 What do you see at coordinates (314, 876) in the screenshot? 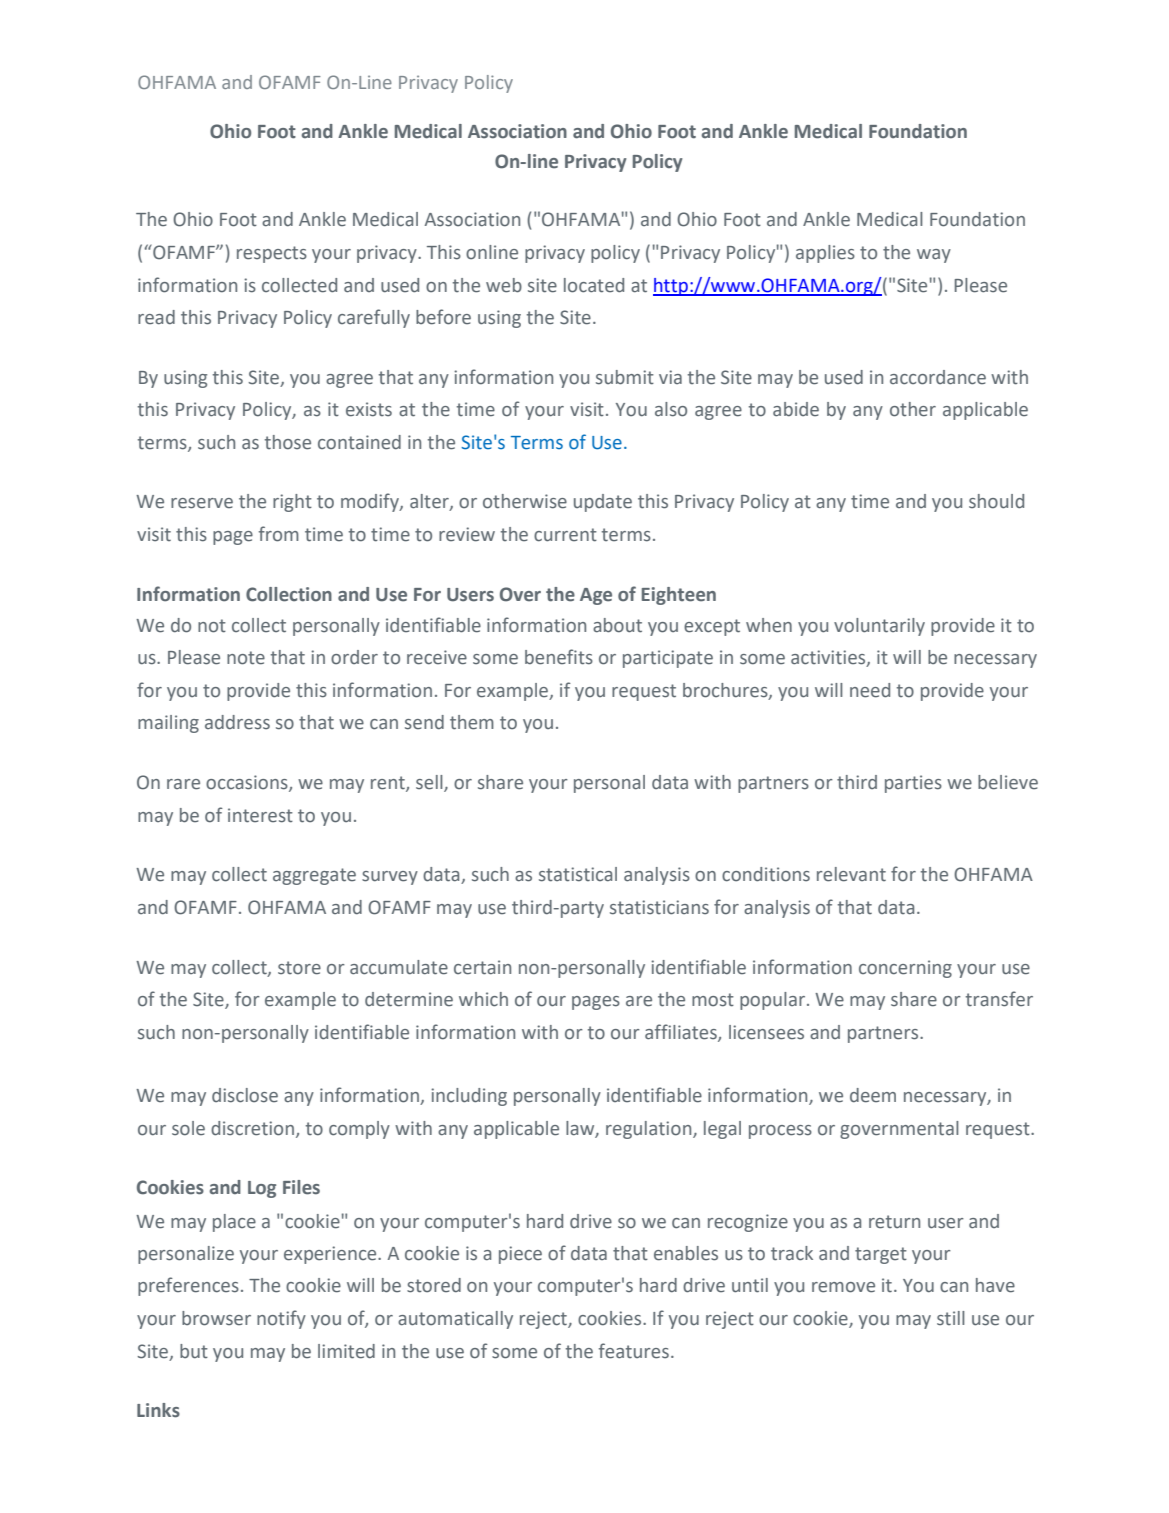
I see `aggregate` at bounding box center [314, 876].
